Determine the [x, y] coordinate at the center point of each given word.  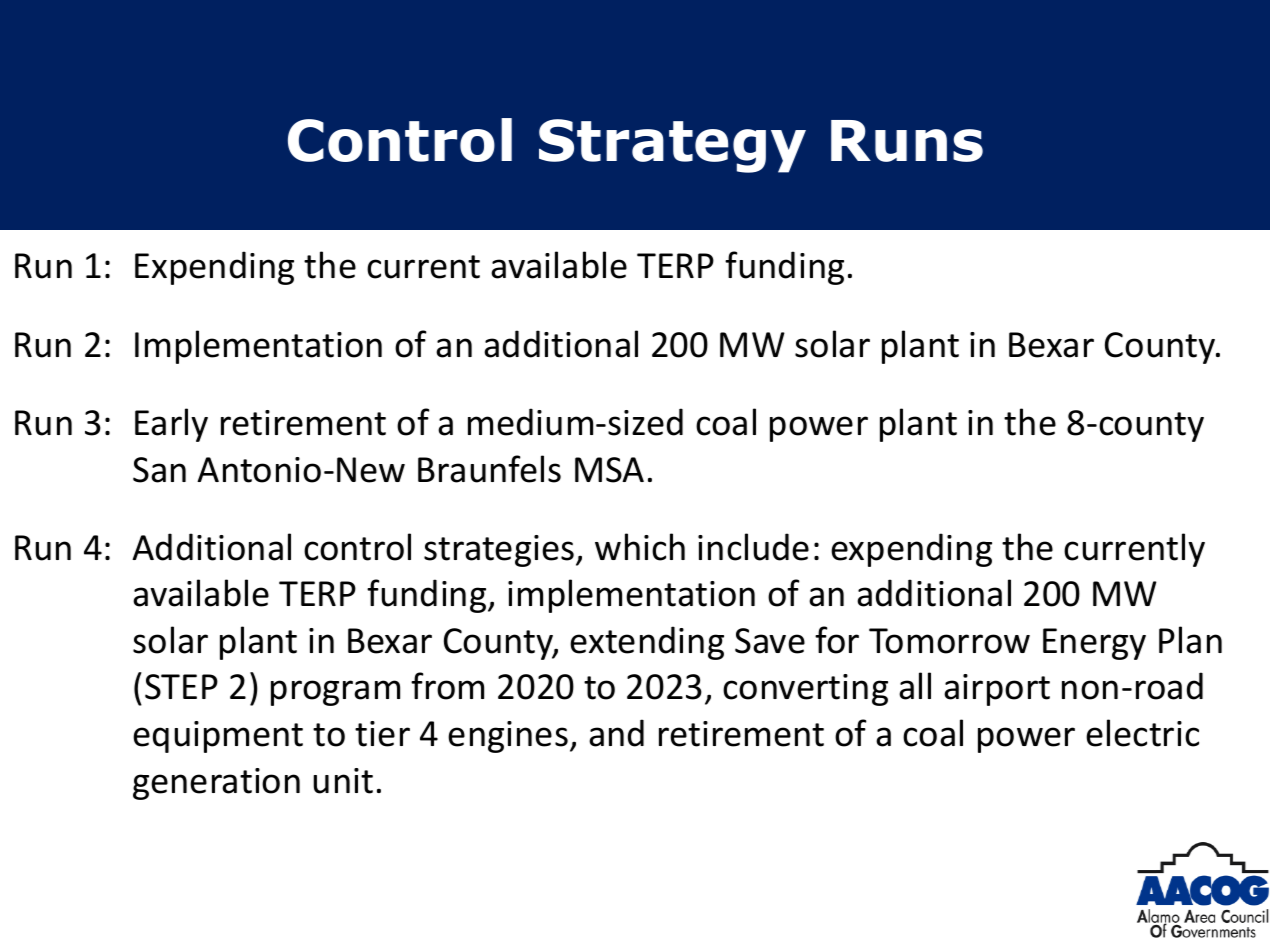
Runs [907, 141]
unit [343, 781]
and [616, 733]
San [159, 470]
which [640, 547]
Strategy [672, 146]
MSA [609, 470]
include [753, 547]
